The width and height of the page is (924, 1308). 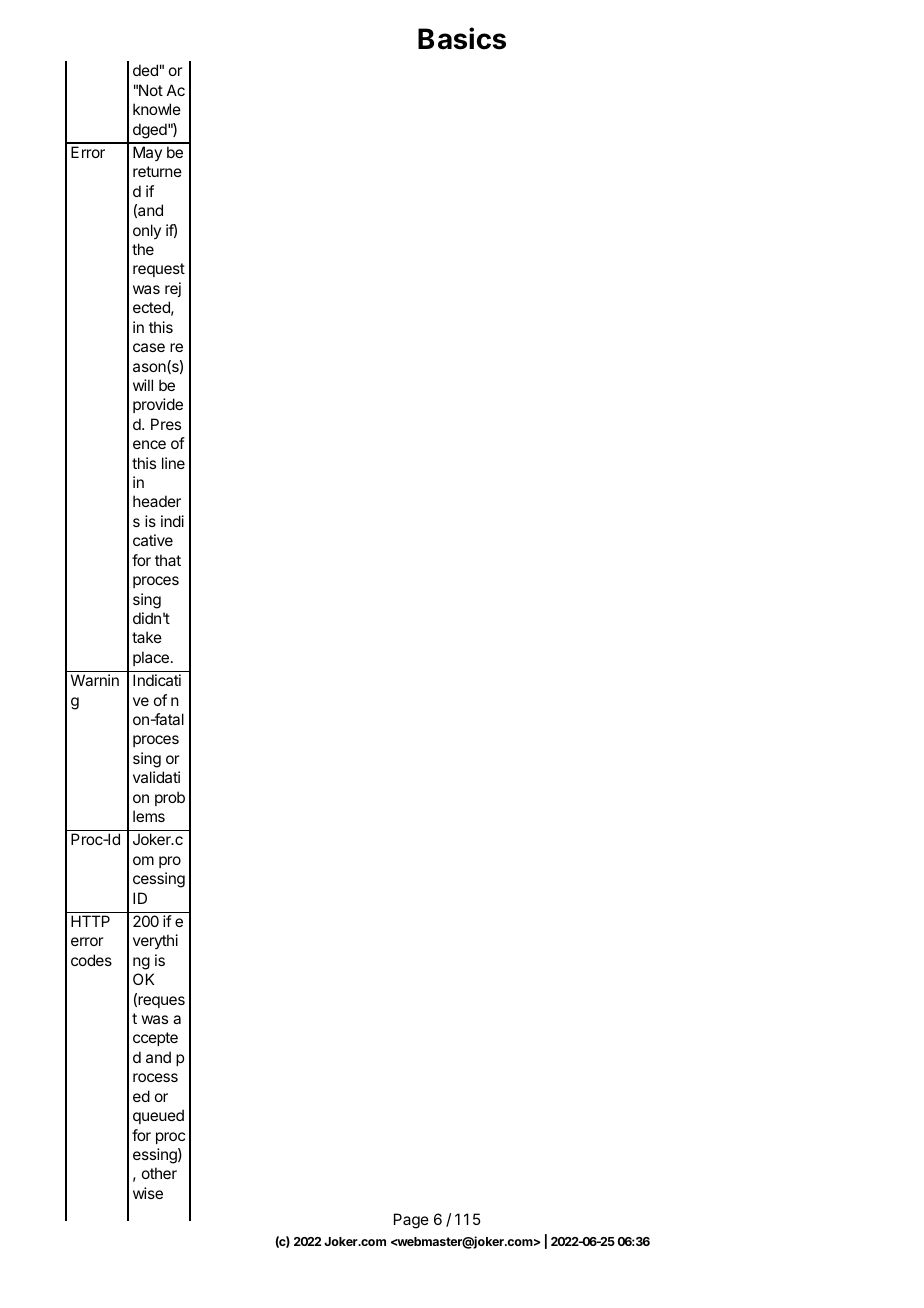 I want to click on Basics, so click(x=462, y=38).
